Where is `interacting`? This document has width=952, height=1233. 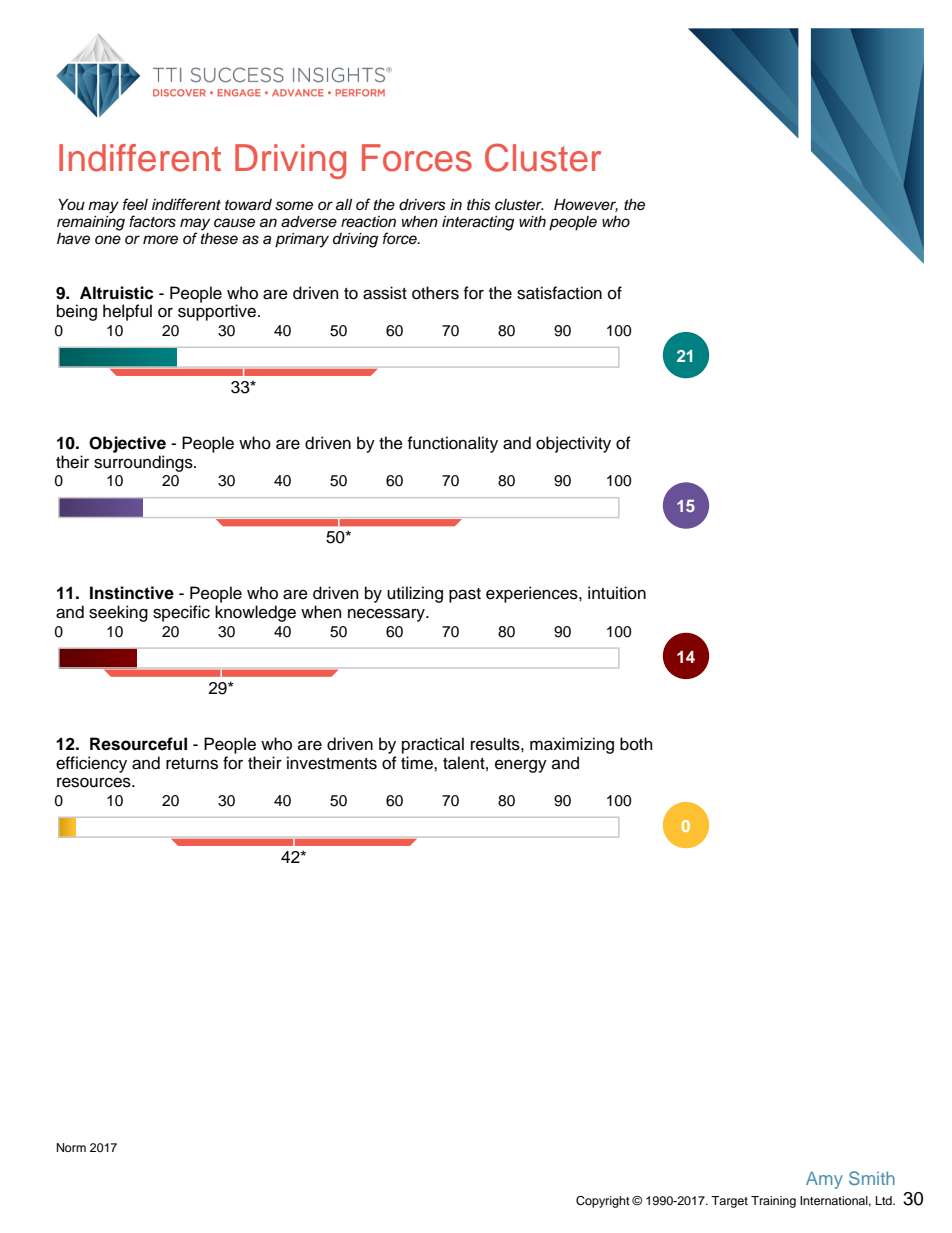 interacting is located at coordinates (478, 223).
